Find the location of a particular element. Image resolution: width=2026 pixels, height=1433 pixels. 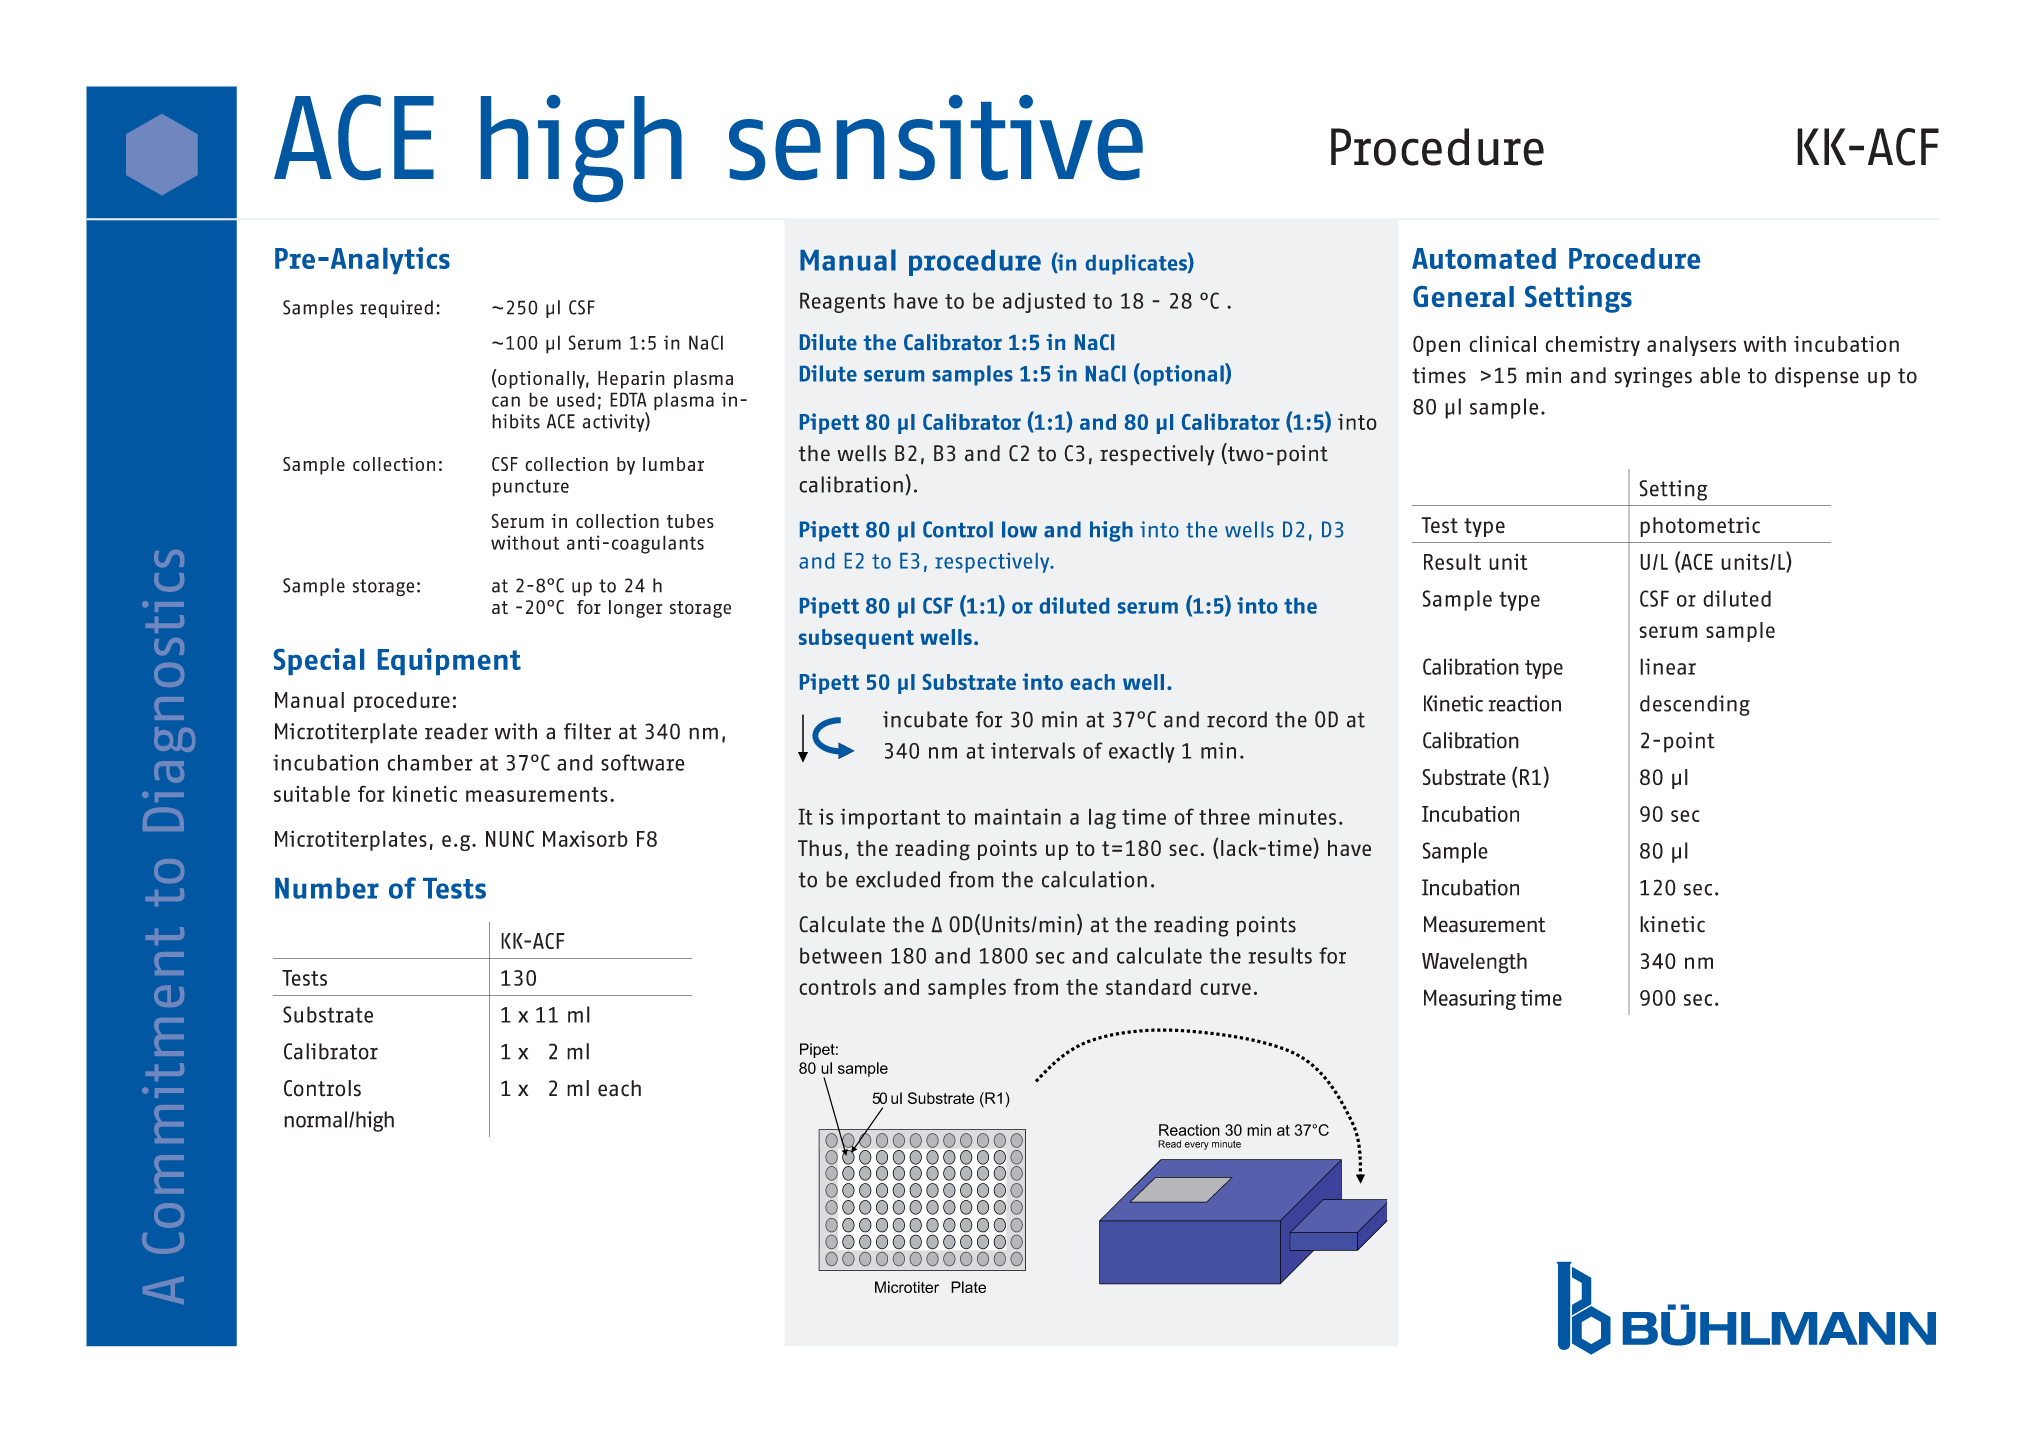

every is located at coordinates (1197, 1146).
